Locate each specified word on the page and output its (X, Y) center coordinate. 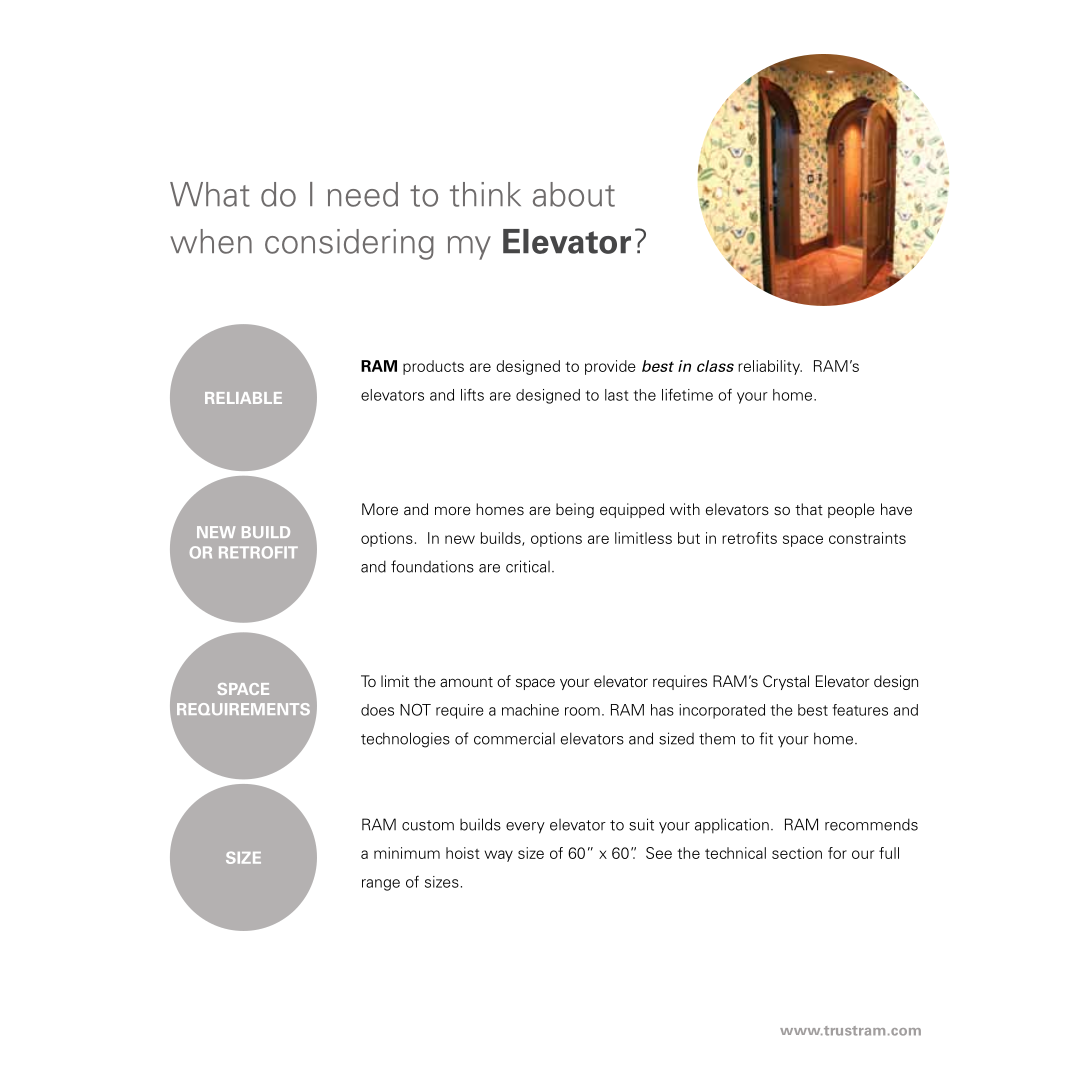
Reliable (243, 398)
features (860, 710)
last (617, 395)
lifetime (687, 394)
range (381, 885)
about (574, 194)
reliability (770, 367)
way (498, 856)
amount (466, 682)
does (377, 710)
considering (349, 244)
